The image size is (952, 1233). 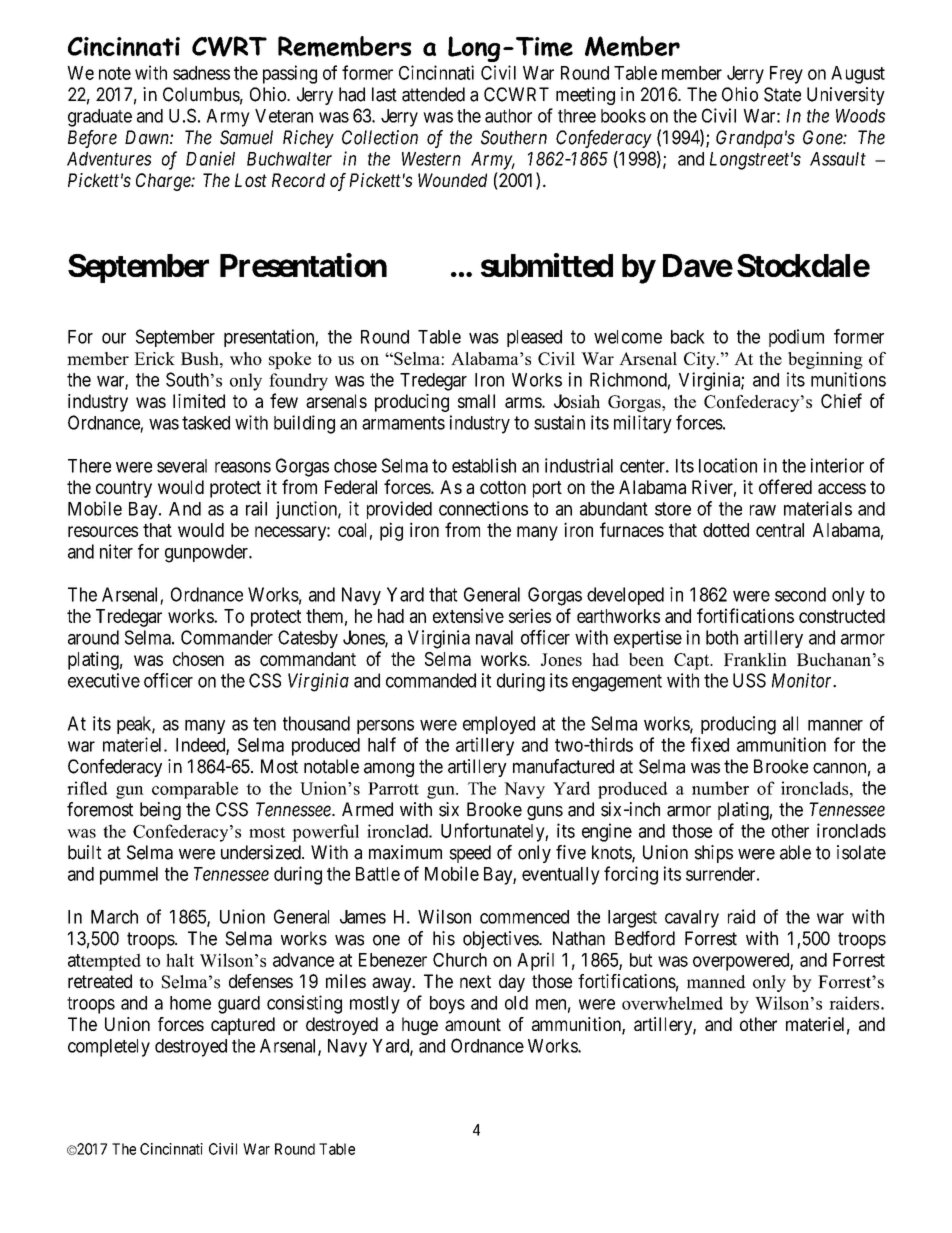 I want to click on State, so click(x=782, y=94).
